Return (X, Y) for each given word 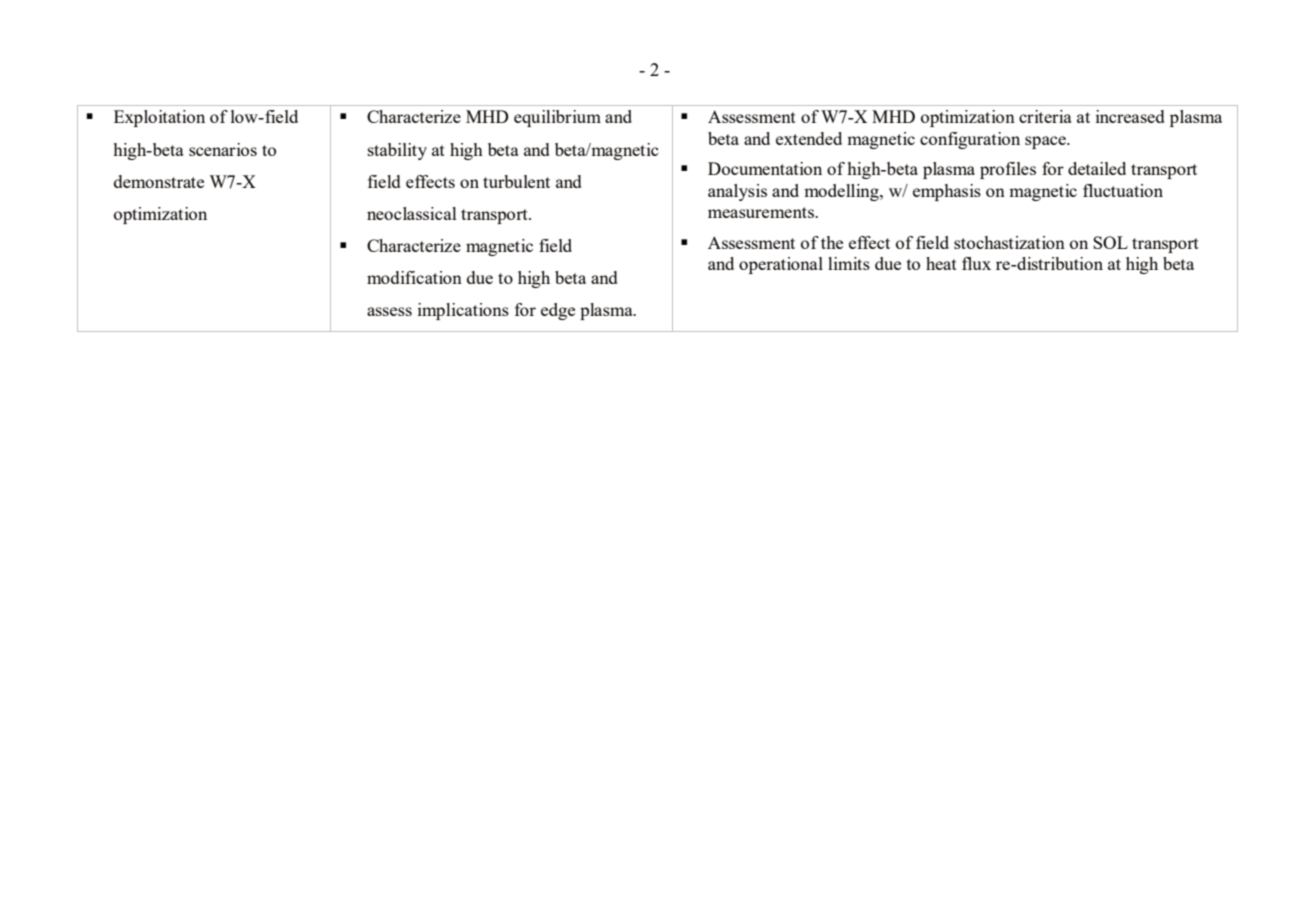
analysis (737, 192)
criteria (1045, 116)
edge (558, 311)
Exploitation (159, 118)
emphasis (947, 192)
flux (976, 263)
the (832, 242)
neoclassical (412, 213)
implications (463, 311)
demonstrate (159, 181)
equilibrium (557, 118)
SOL (1110, 242)
